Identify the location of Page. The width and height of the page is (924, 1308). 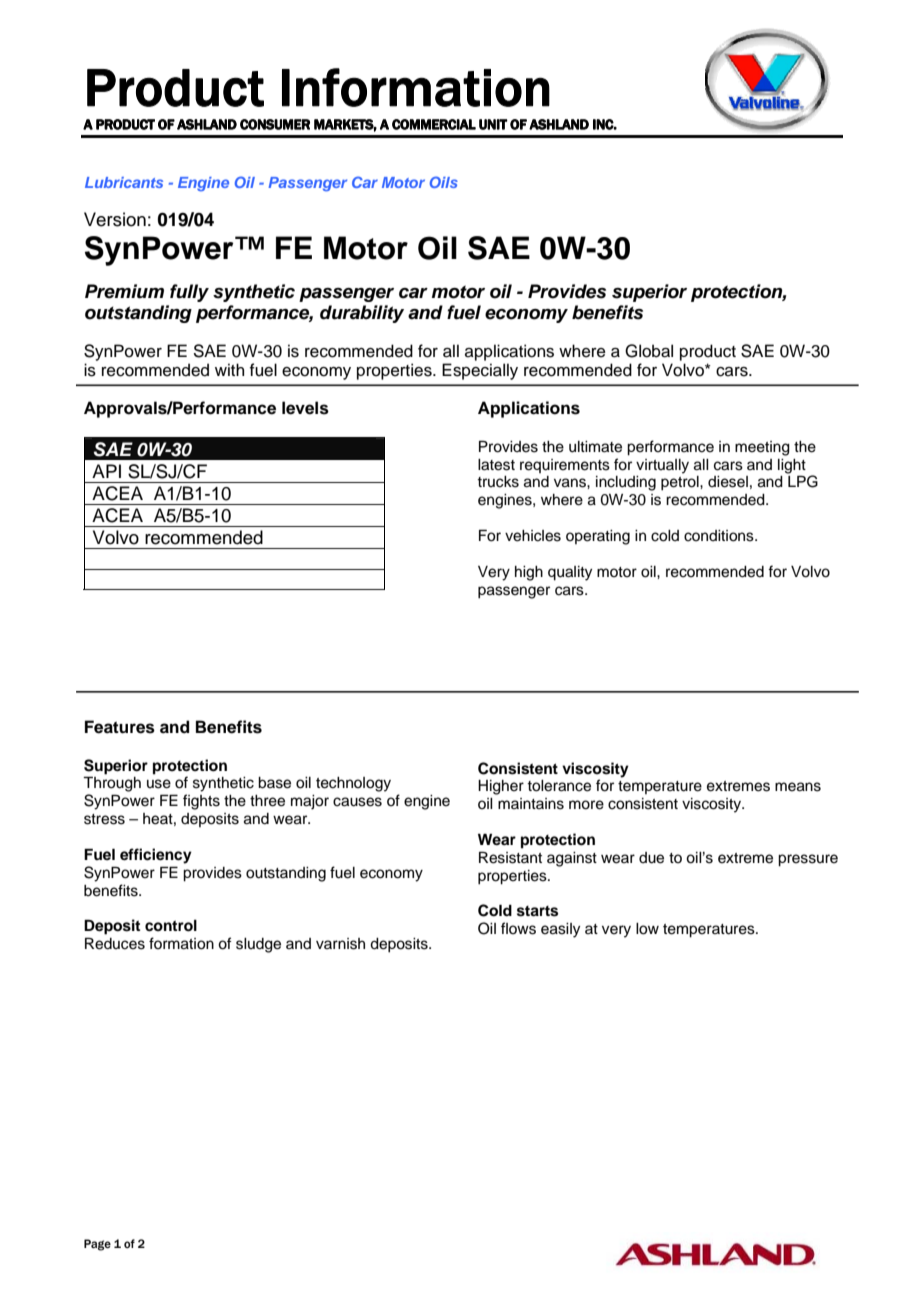
(97, 1245).
